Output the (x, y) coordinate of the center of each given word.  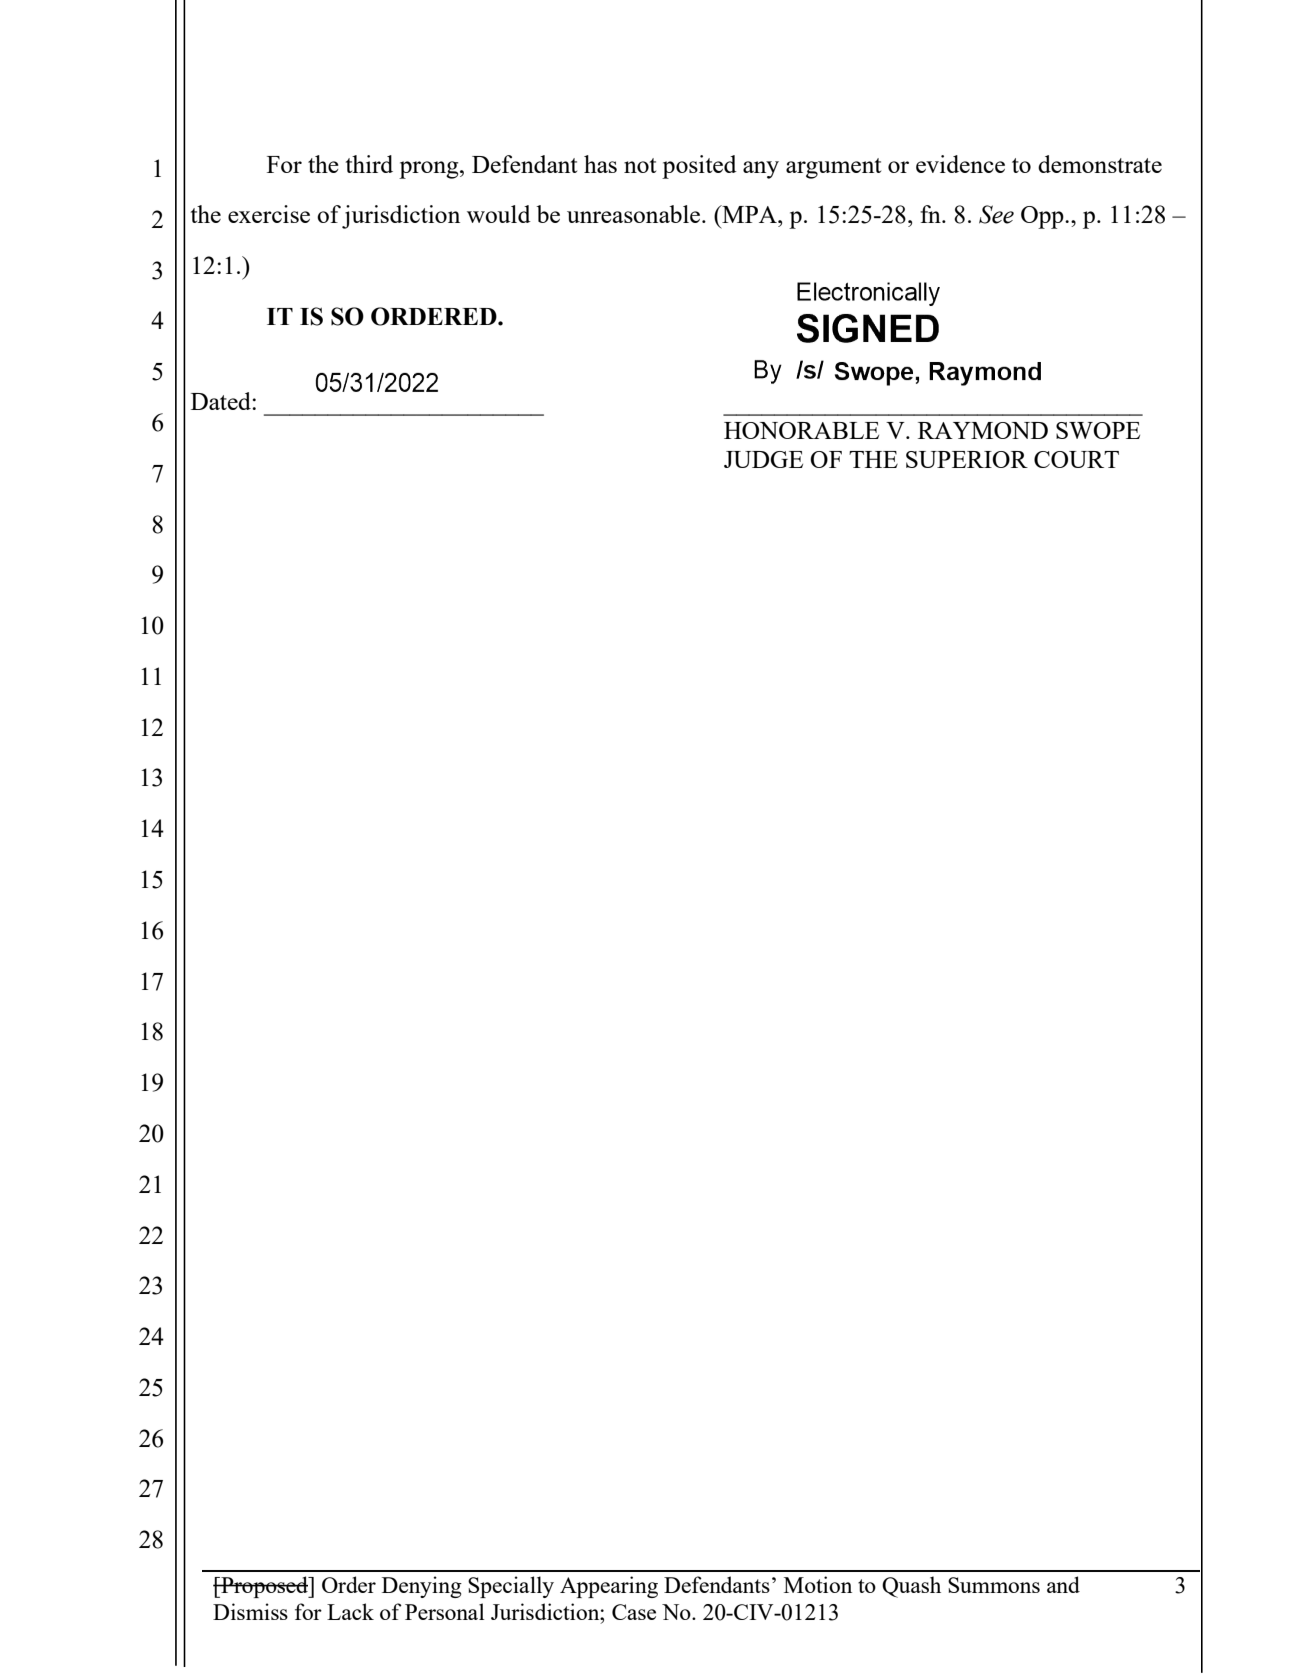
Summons (994, 1585)
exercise (269, 214)
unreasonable (635, 214)
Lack (350, 1611)
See (996, 214)
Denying (422, 1587)
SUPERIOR (967, 459)
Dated (222, 401)
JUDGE (763, 459)
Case (634, 1612)
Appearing (609, 1587)
